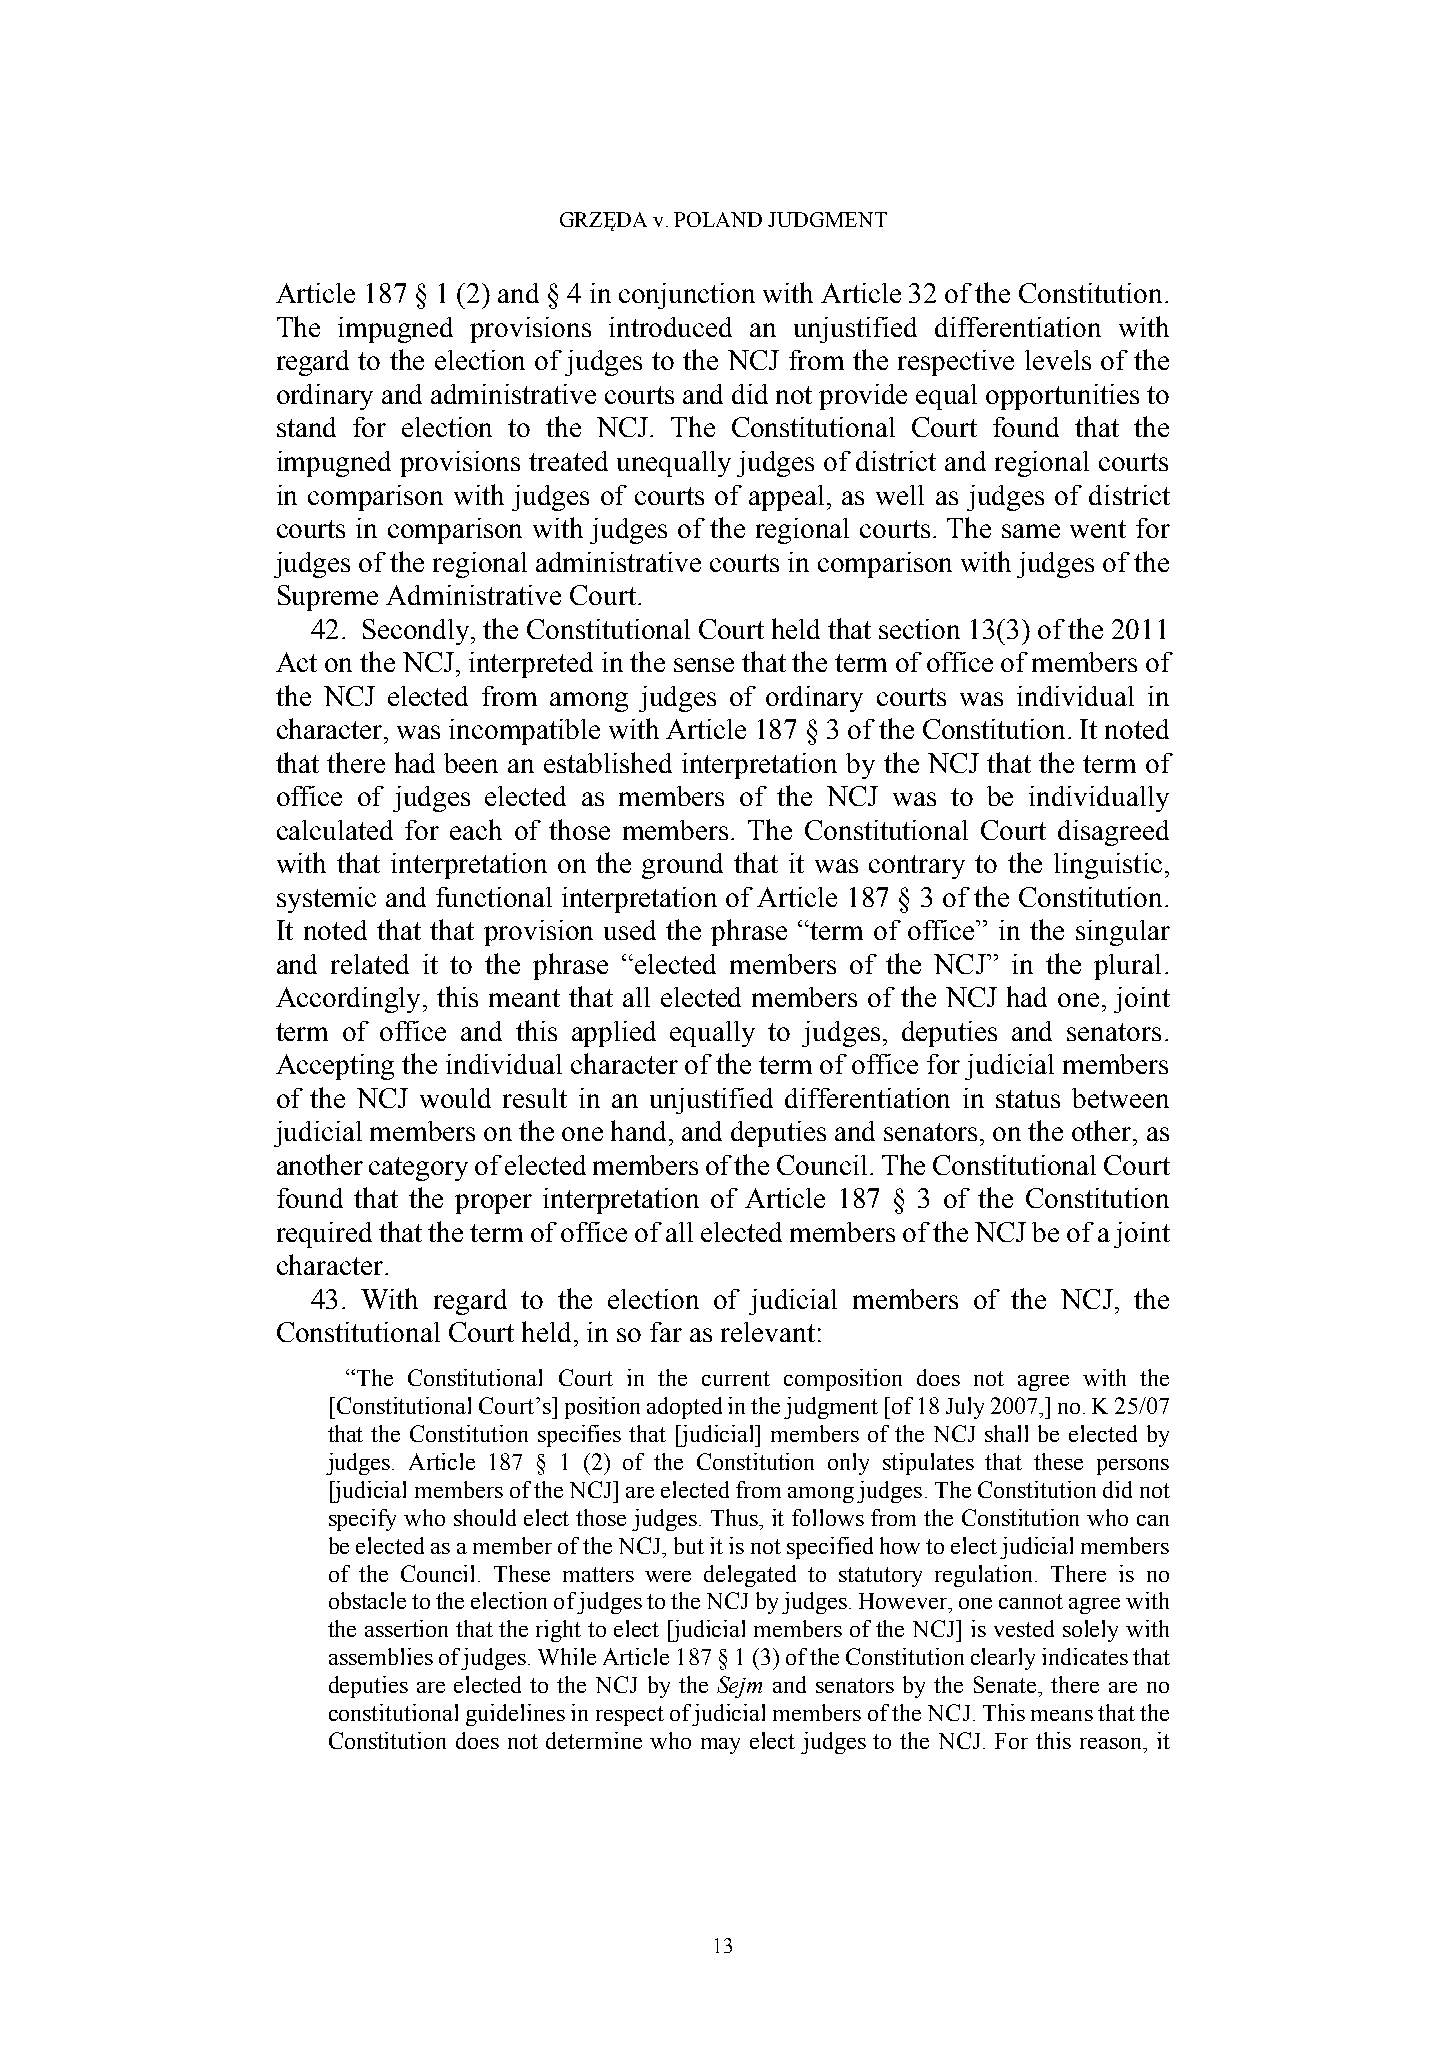 The height and width of the image is (2045, 1446). What do you see at coordinates (687, 296) in the image?
I see `conjunction` at bounding box center [687, 296].
